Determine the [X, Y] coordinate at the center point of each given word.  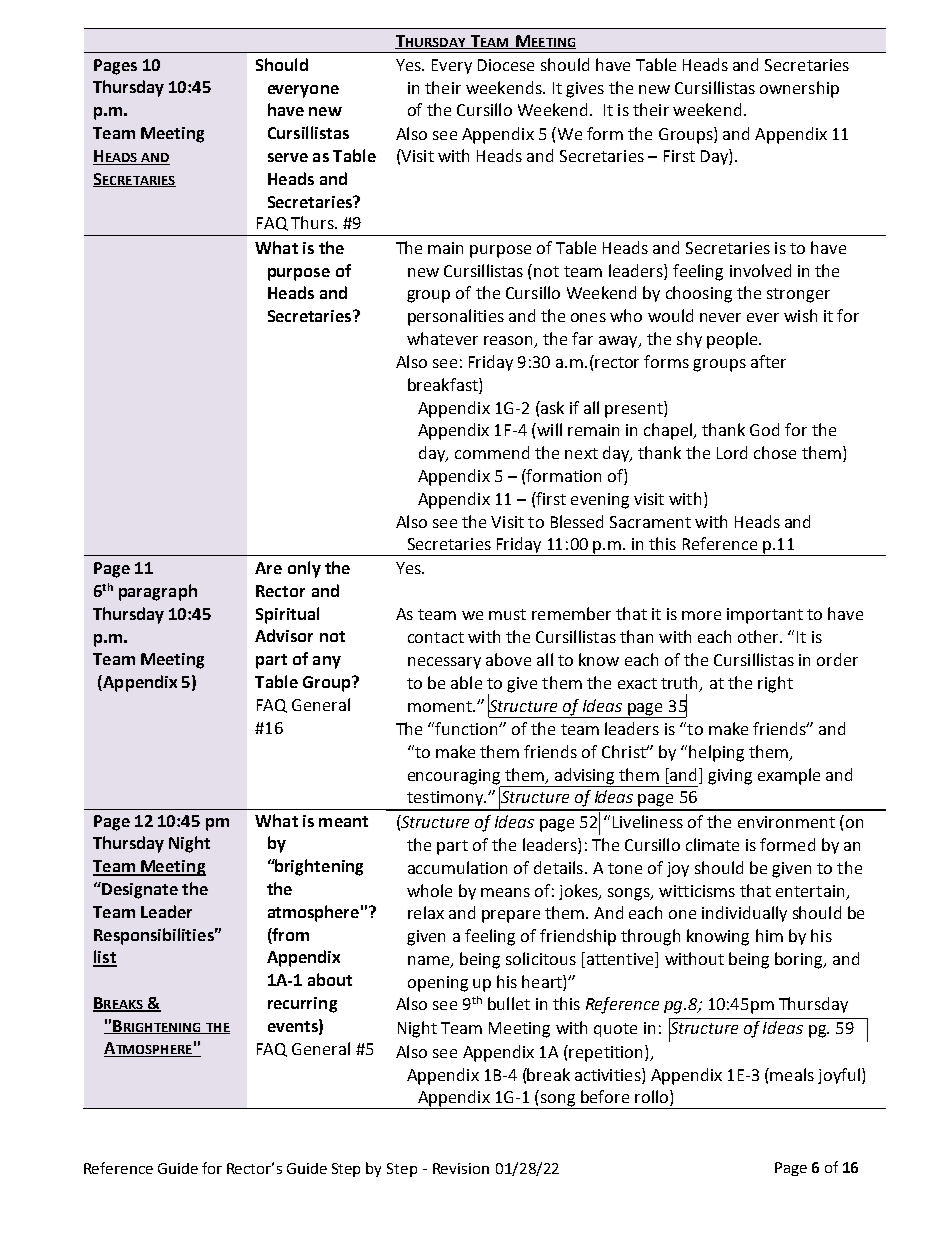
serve [288, 157]
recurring [302, 1005]
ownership [799, 89]
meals [792, 1074]
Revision [461, 1168]
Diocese [506, 65]
